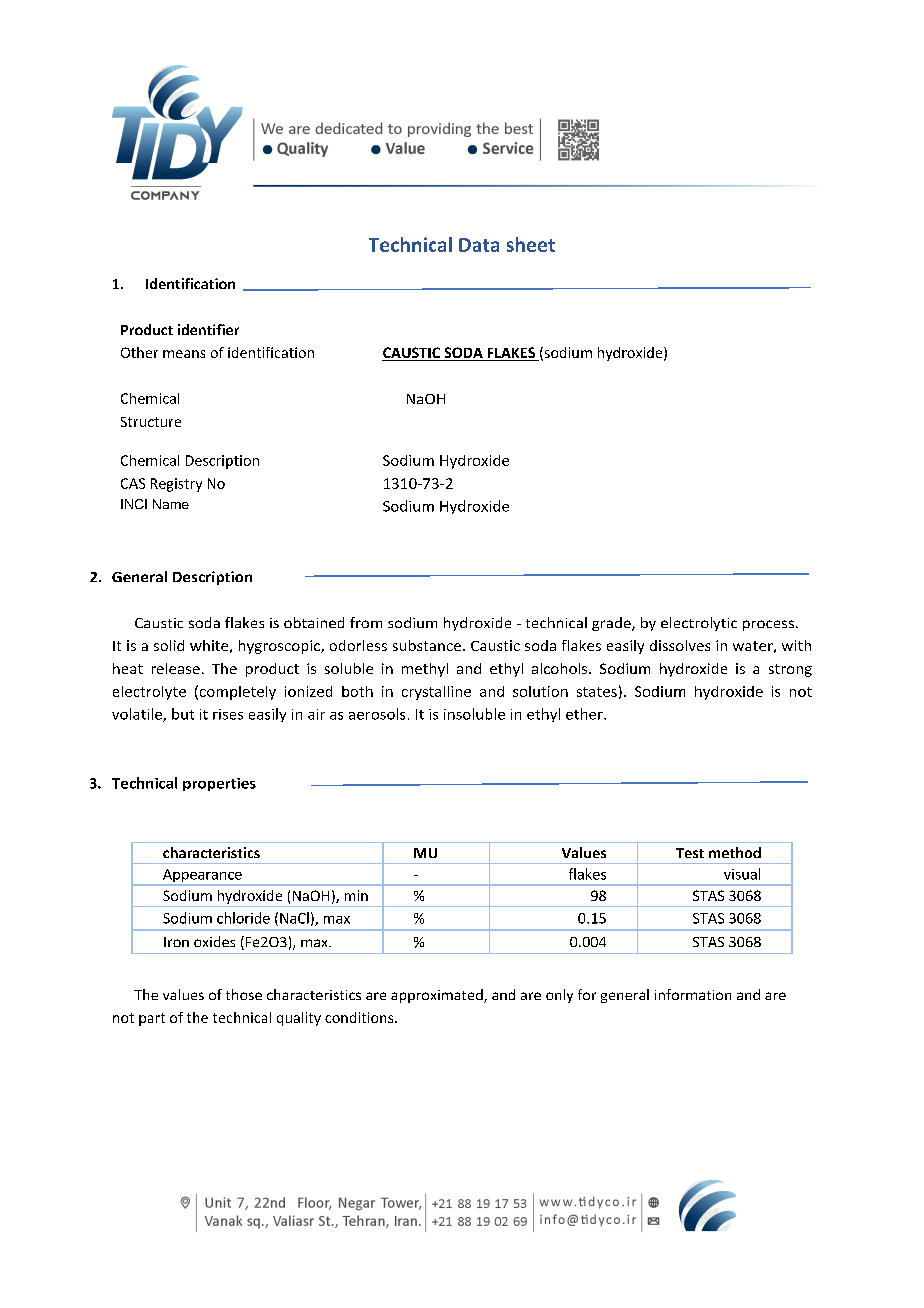 Image resolution: width=924 pixels, height=1308 pixels. I want to click on Data, so click(479, 245).
